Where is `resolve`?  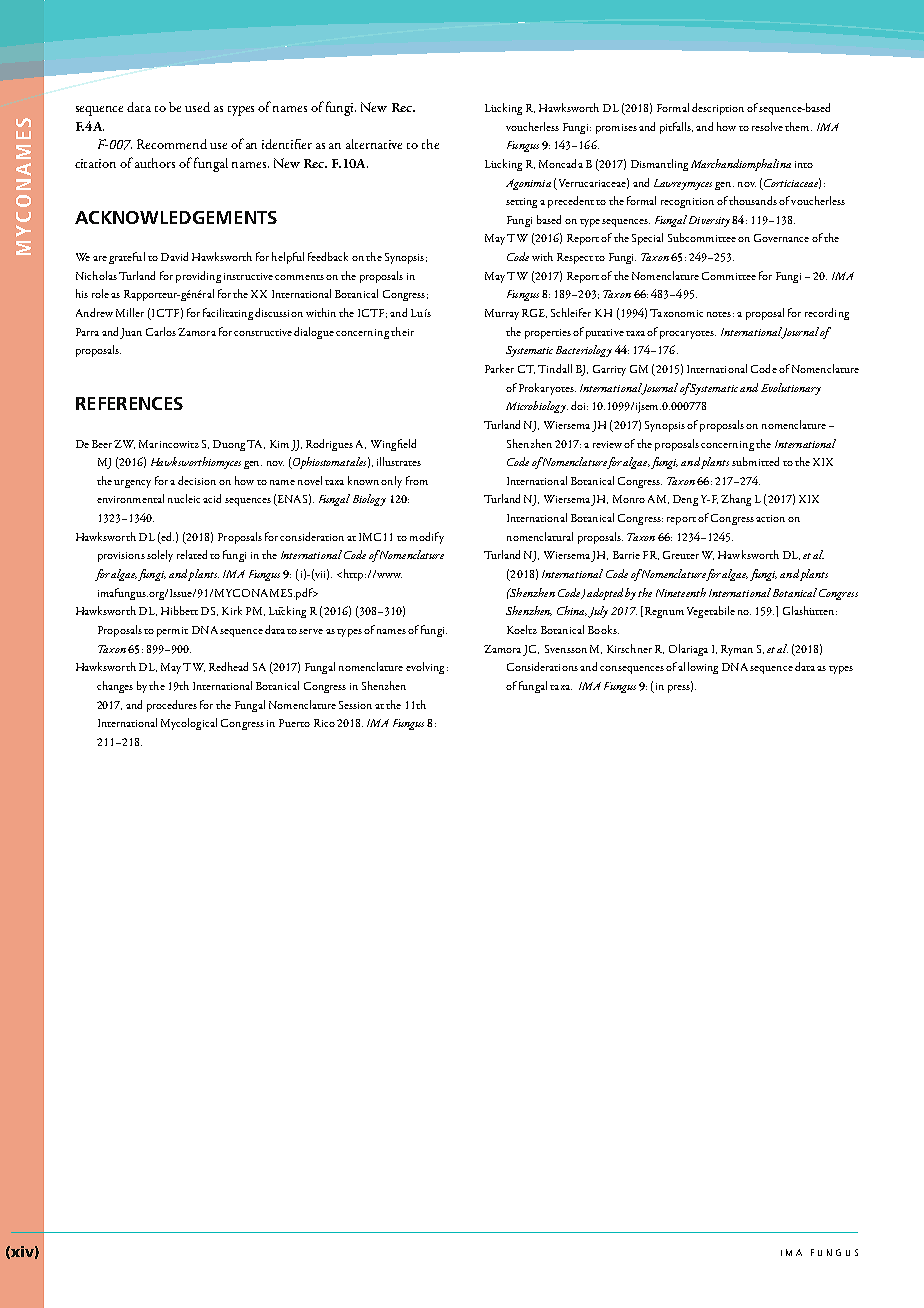 resolve is located at coordinates (767, 126).
